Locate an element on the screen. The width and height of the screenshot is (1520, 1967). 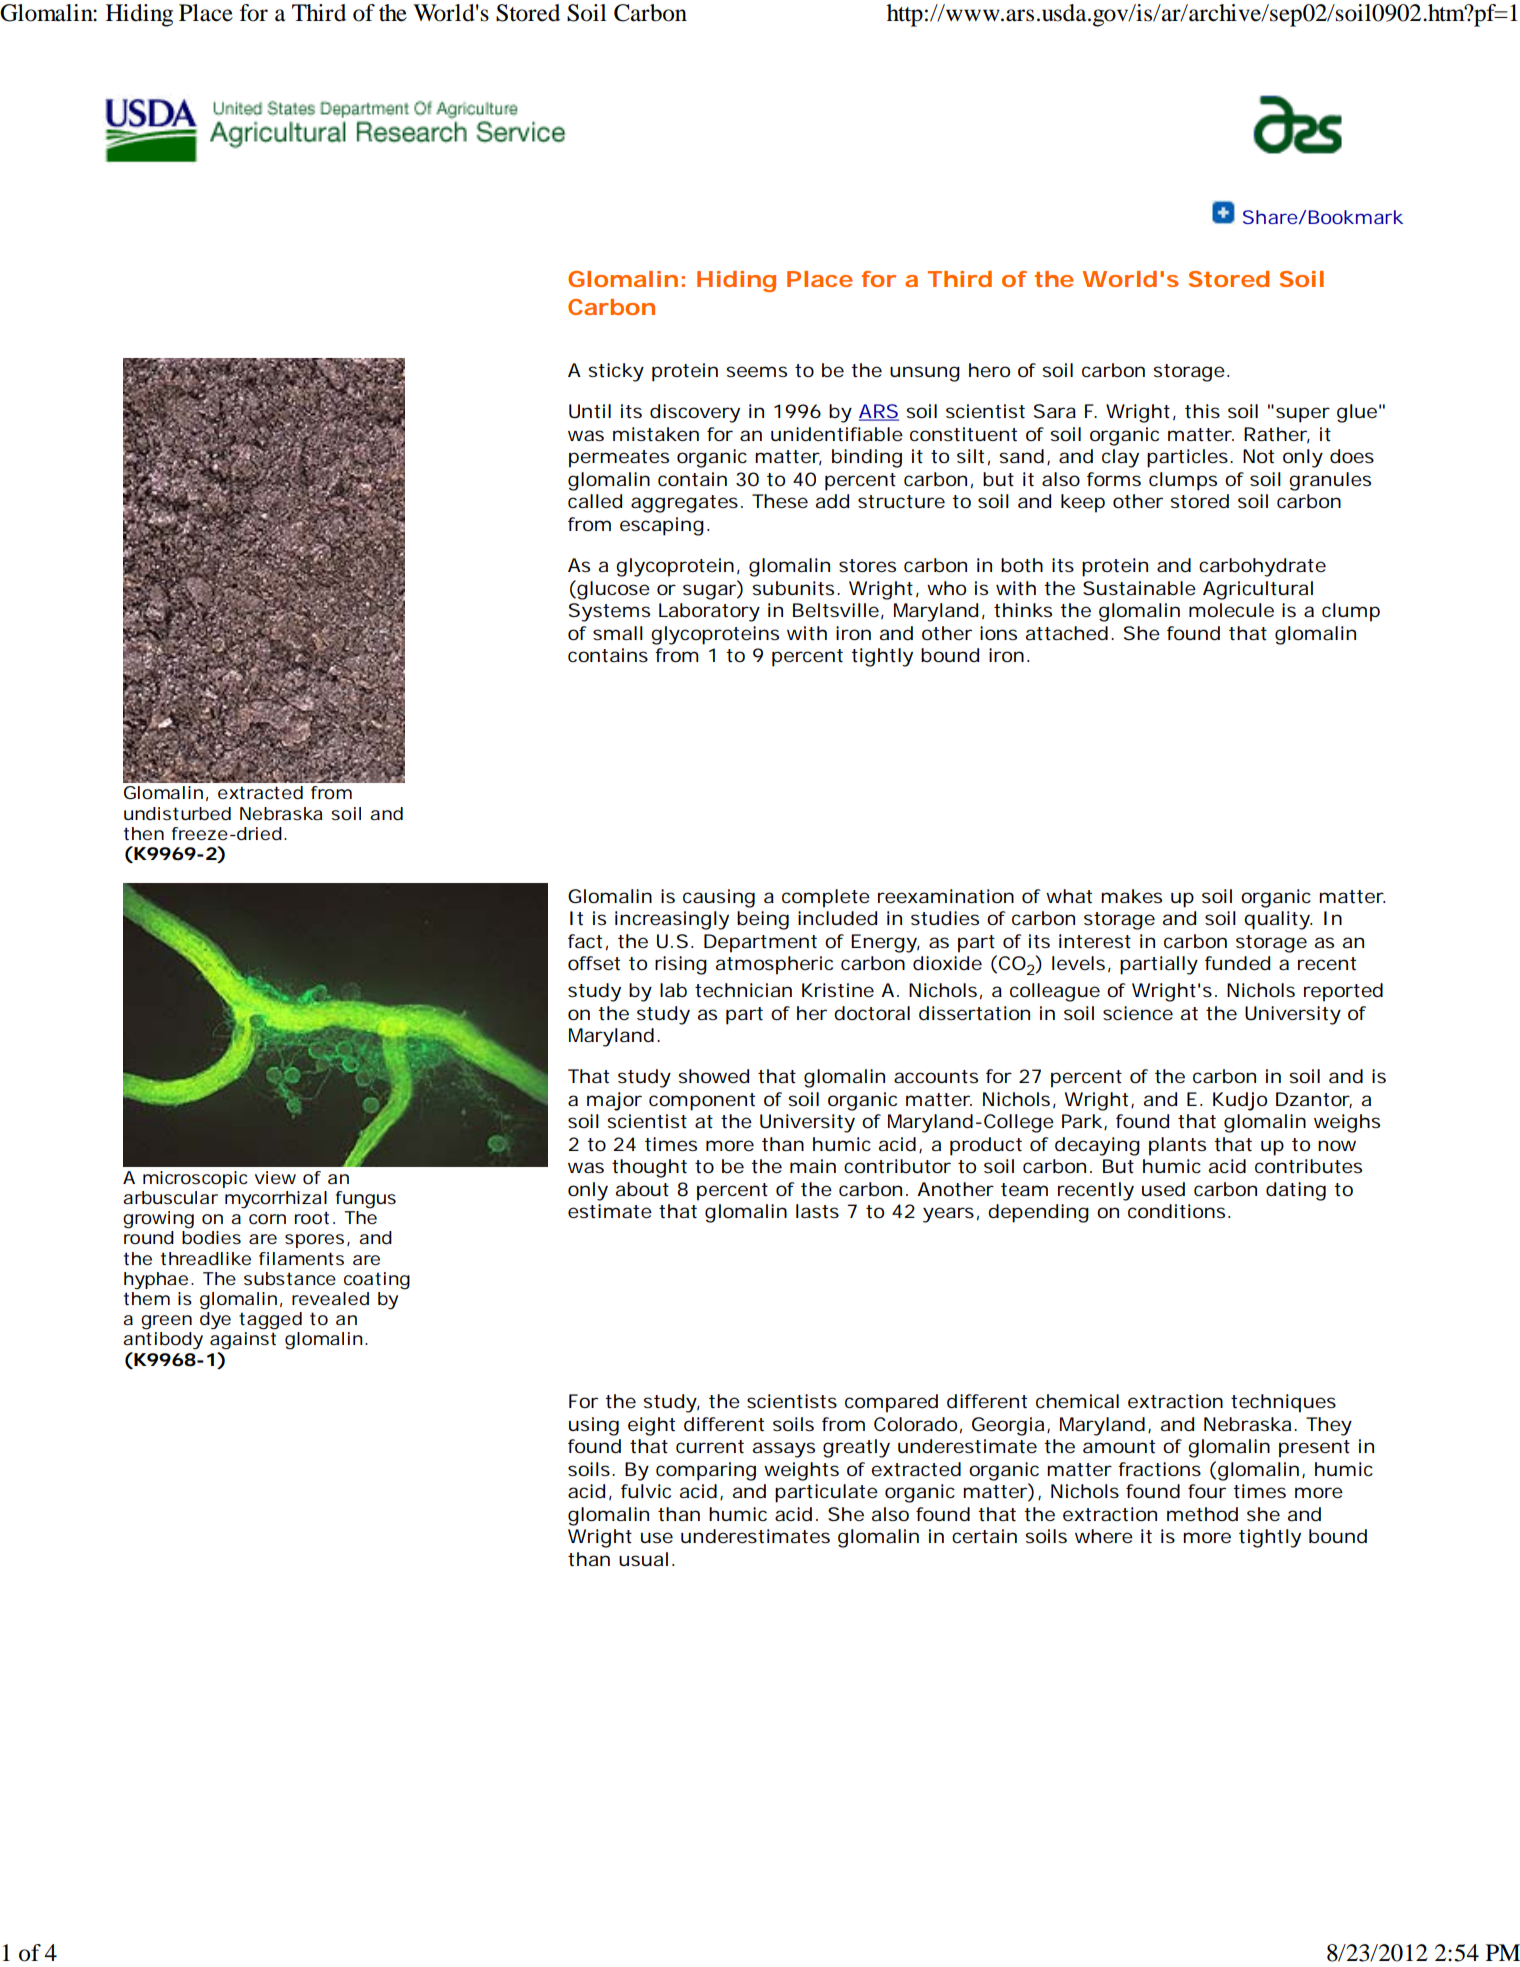
atmospheric is located at coordinates (774, 965).
